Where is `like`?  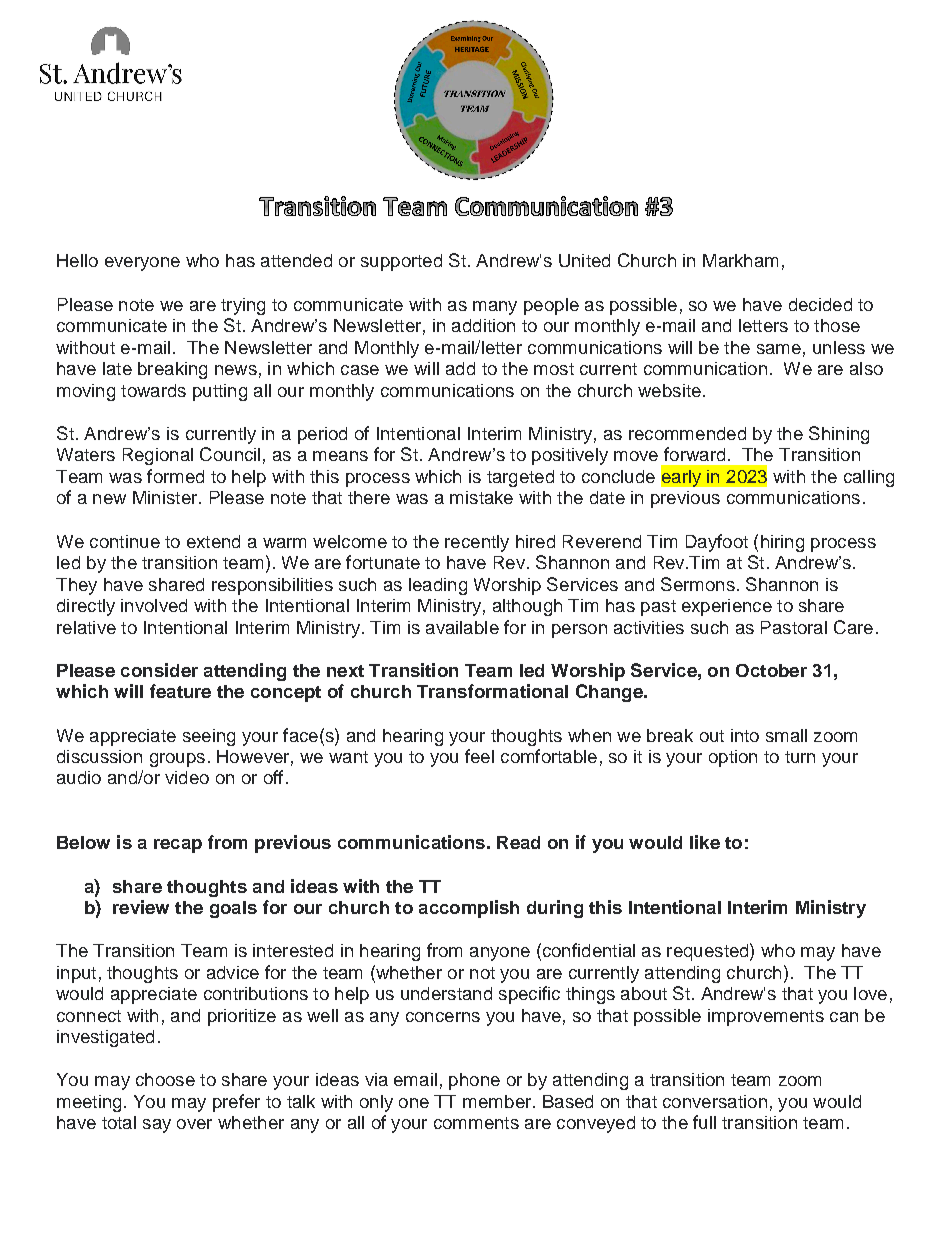
like is located at coordinates (705, 842).
